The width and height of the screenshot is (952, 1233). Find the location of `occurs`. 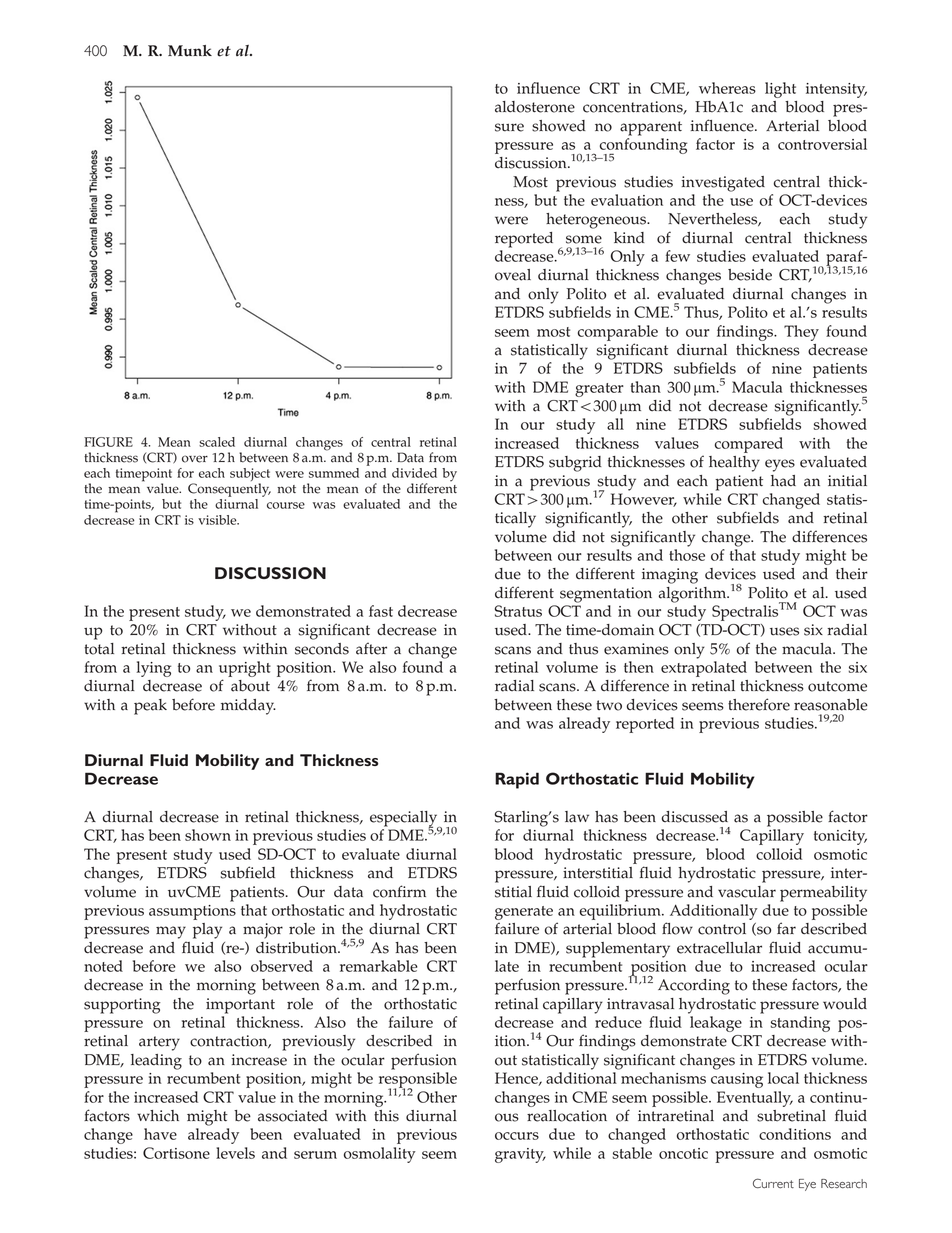

occurs is located at coordinates (517, 1136).
